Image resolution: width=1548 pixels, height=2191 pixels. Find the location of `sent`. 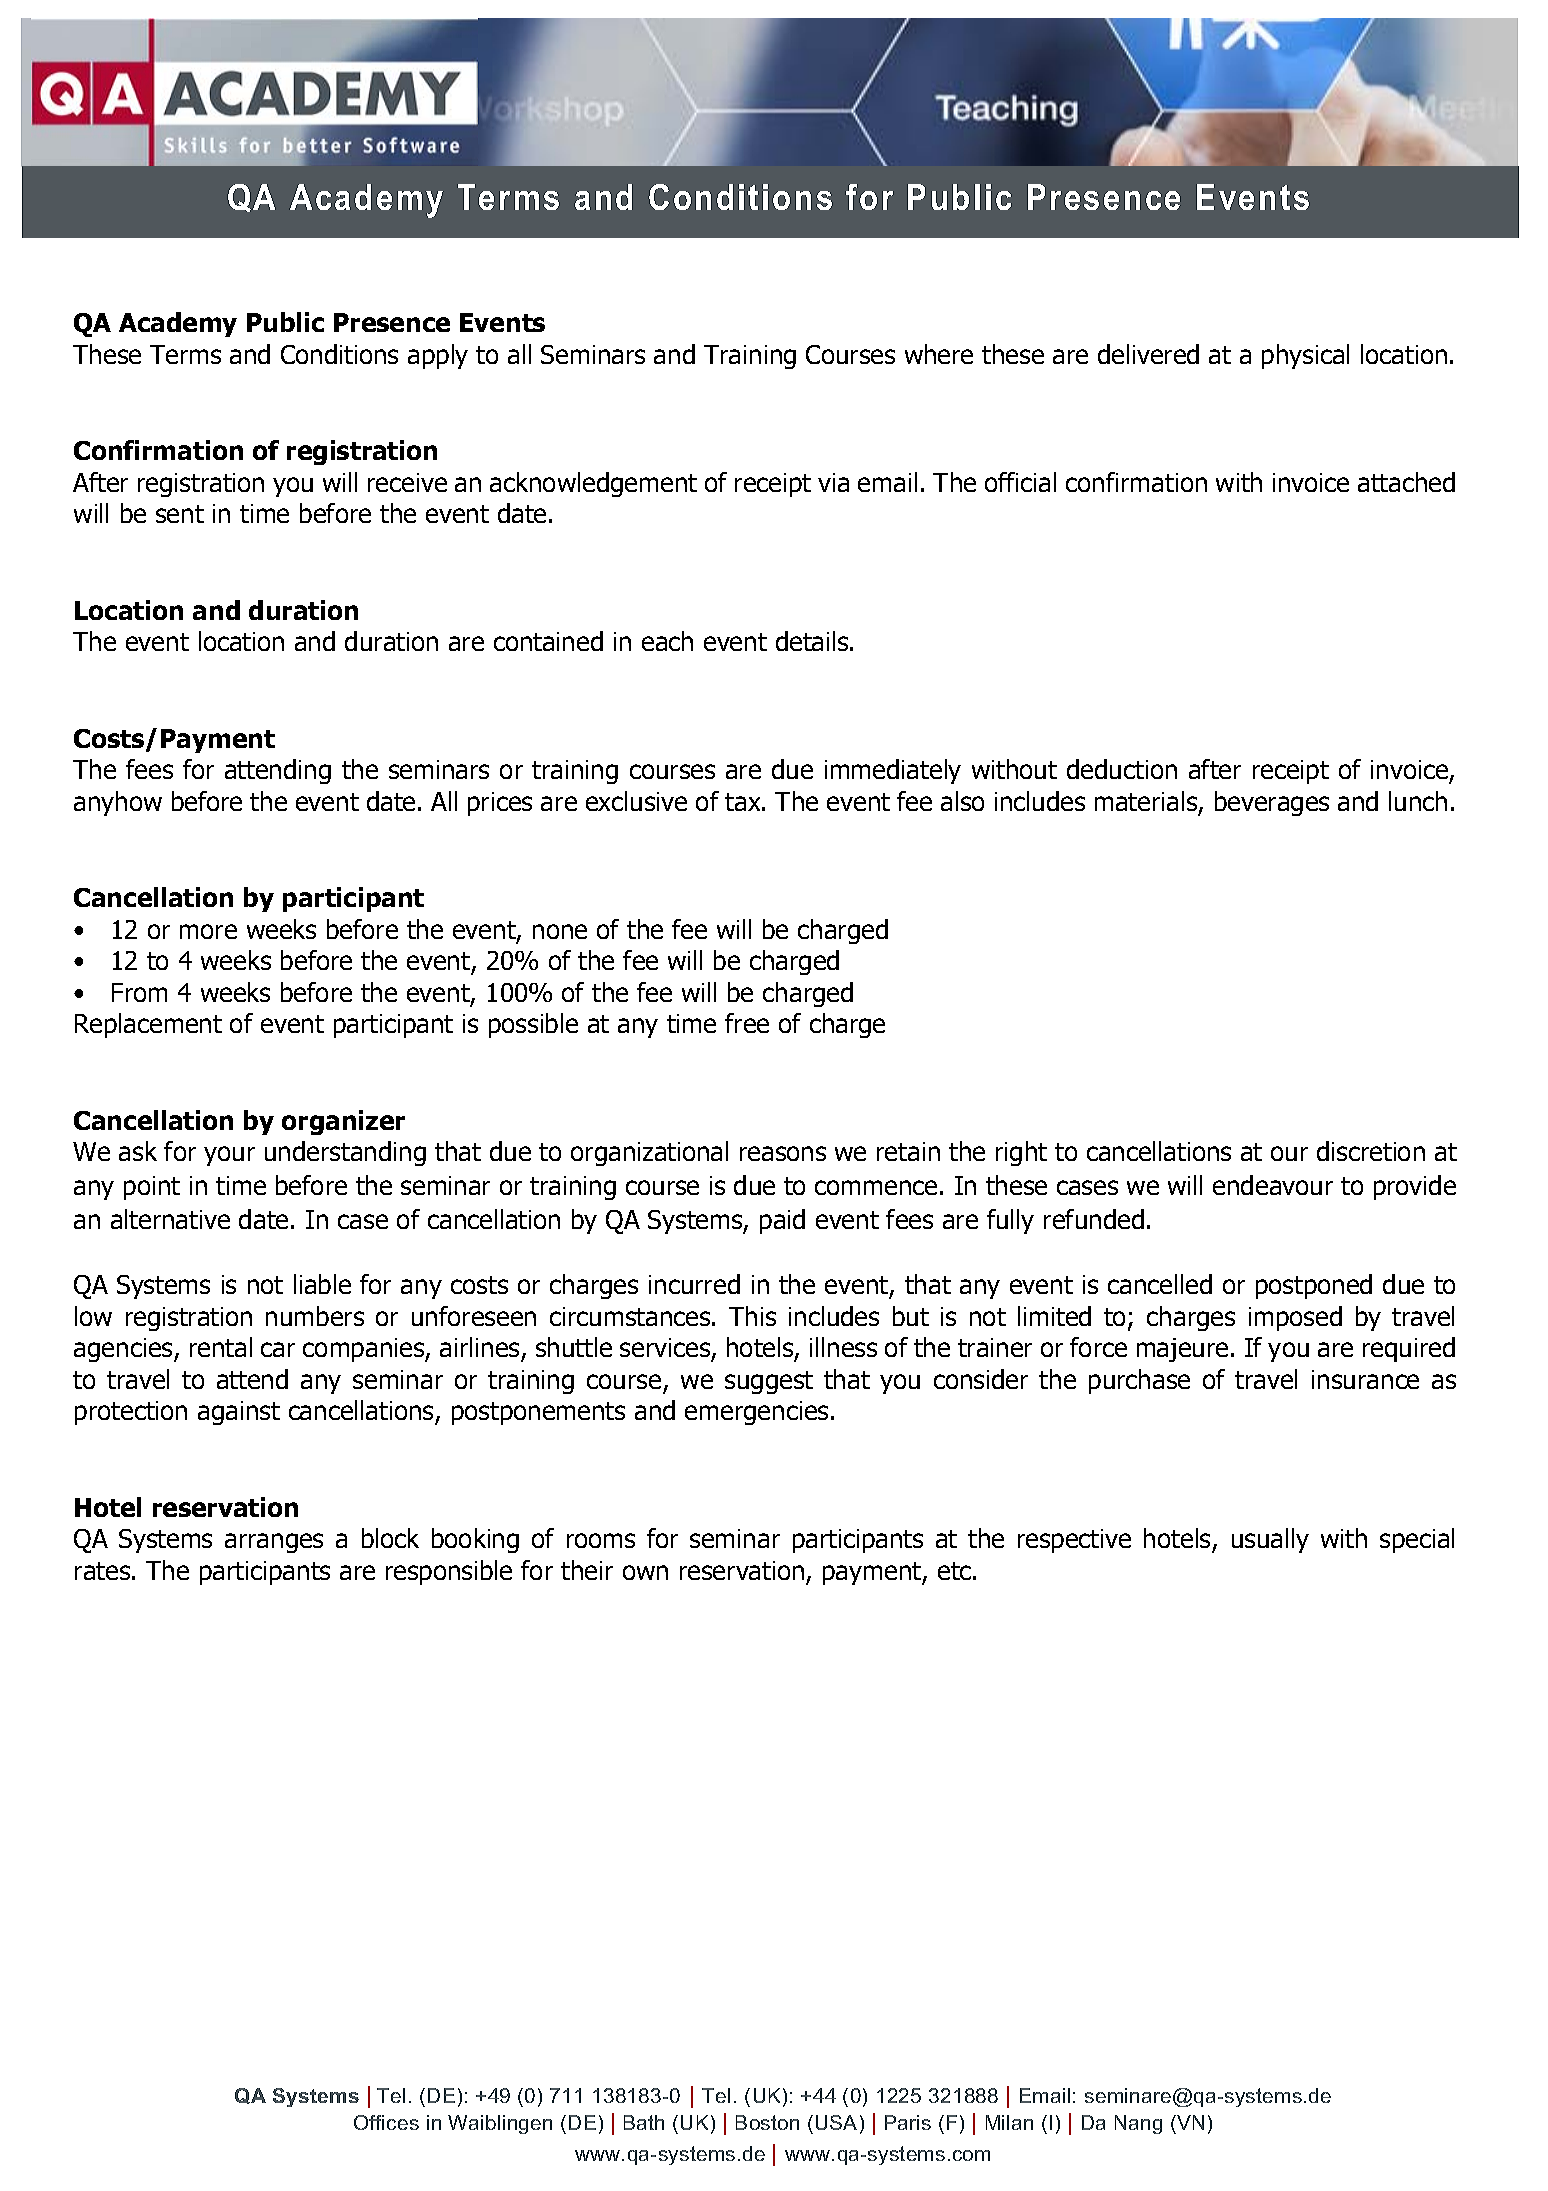

sent is located at coordinates (180, 514).
